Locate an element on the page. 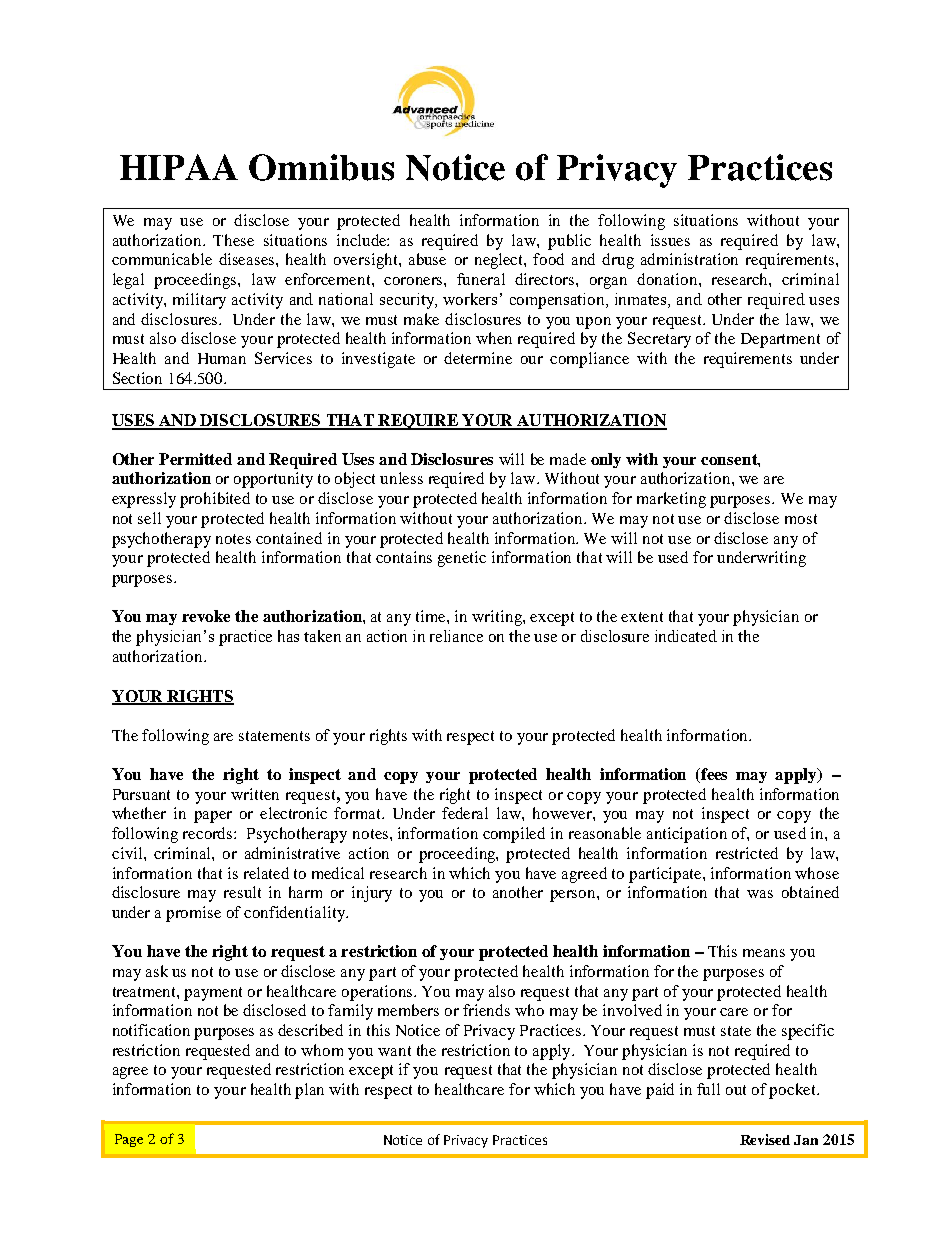 The image size is (952, 1233). want is located at coordinates (394, 1051).
